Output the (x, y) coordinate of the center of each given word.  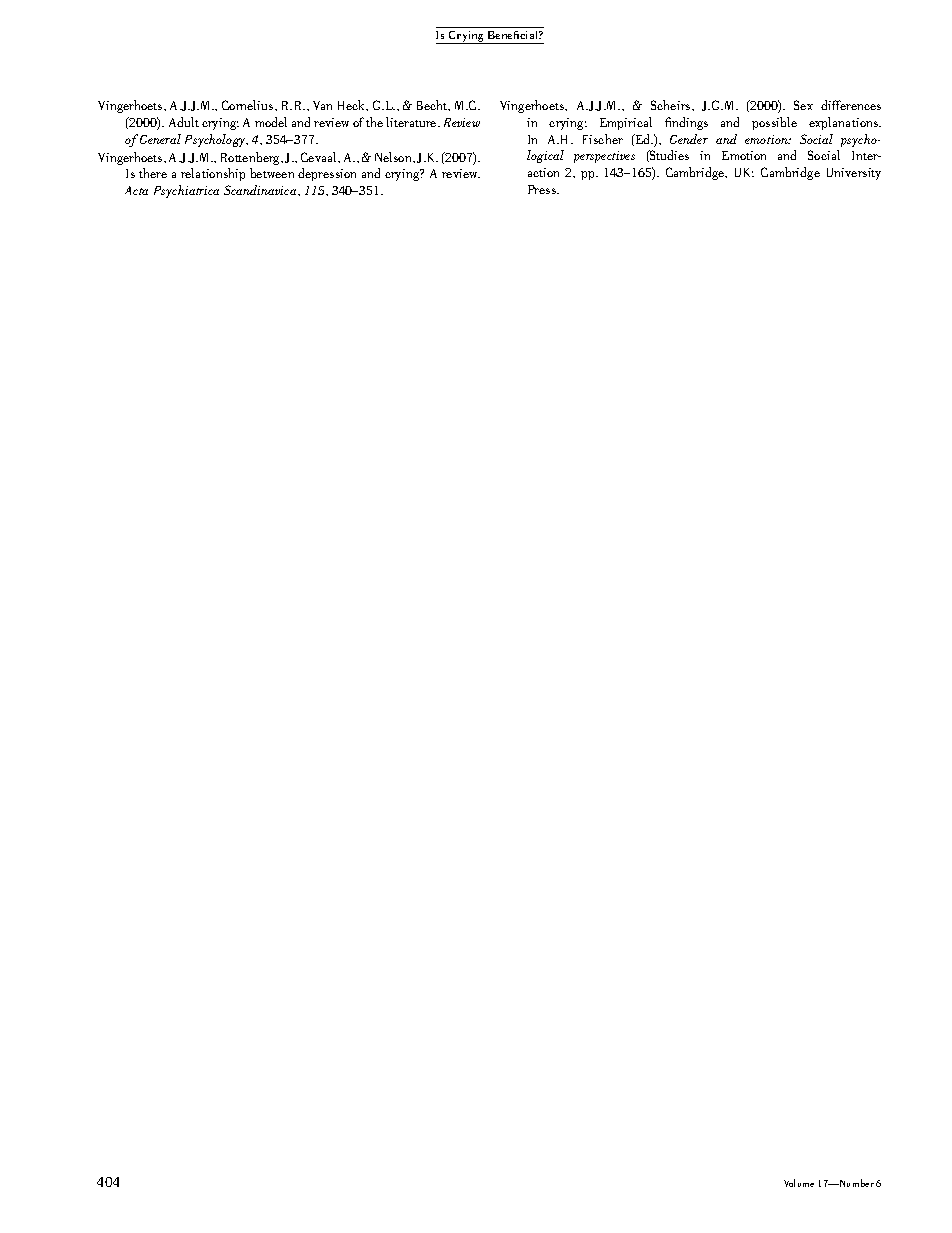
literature (412, 122)
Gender (689, 139)
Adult (184, 122)
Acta (136, 190)
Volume (799, 1183)
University (854, 174)
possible (774, 123)
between (272, 173)
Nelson (394, 157)
